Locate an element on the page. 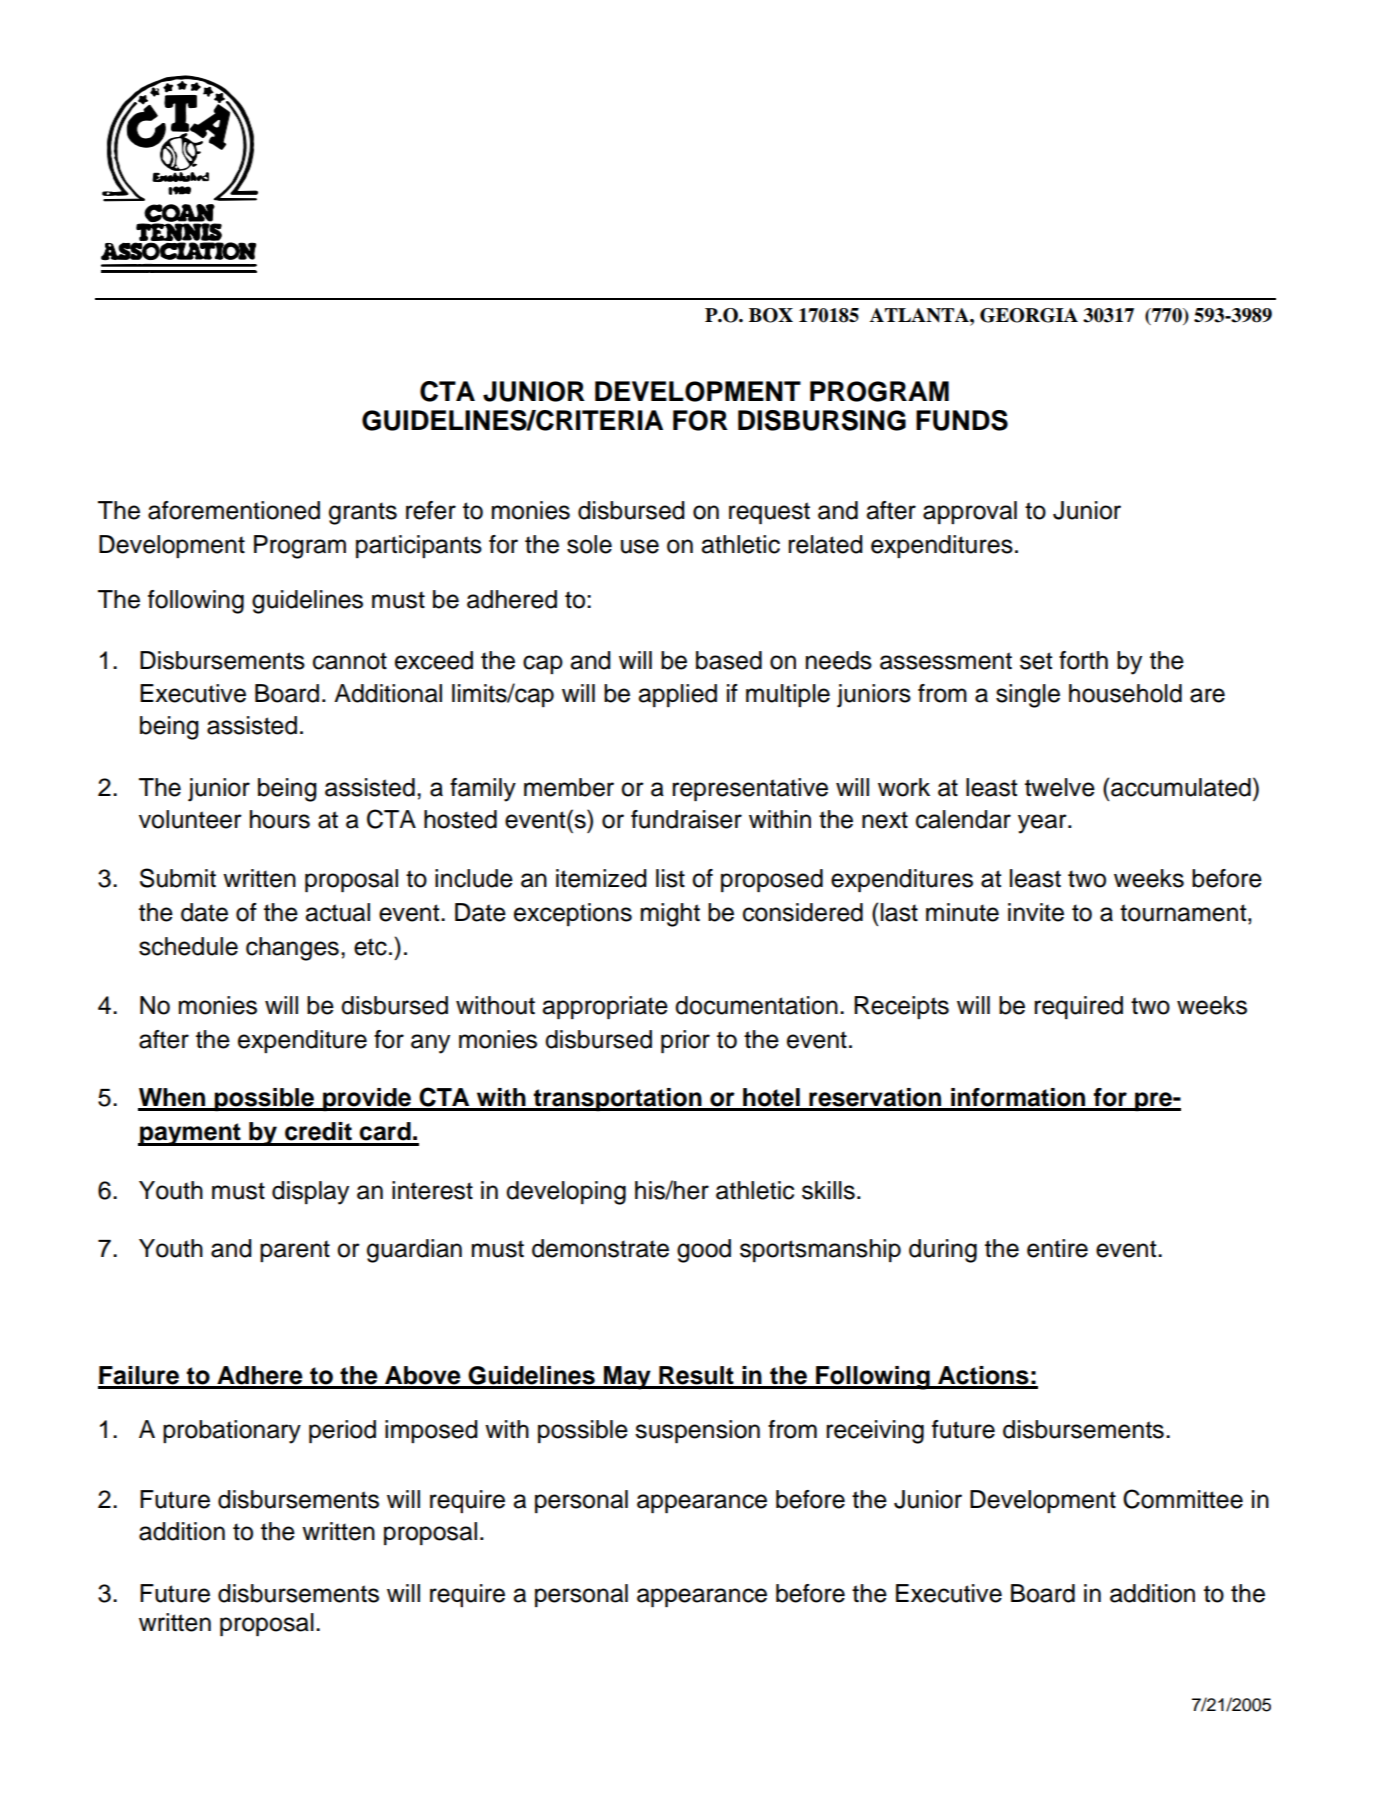 The height and width of the page is (1797, 1388). suspension is located at coordinates (697, 1431).
